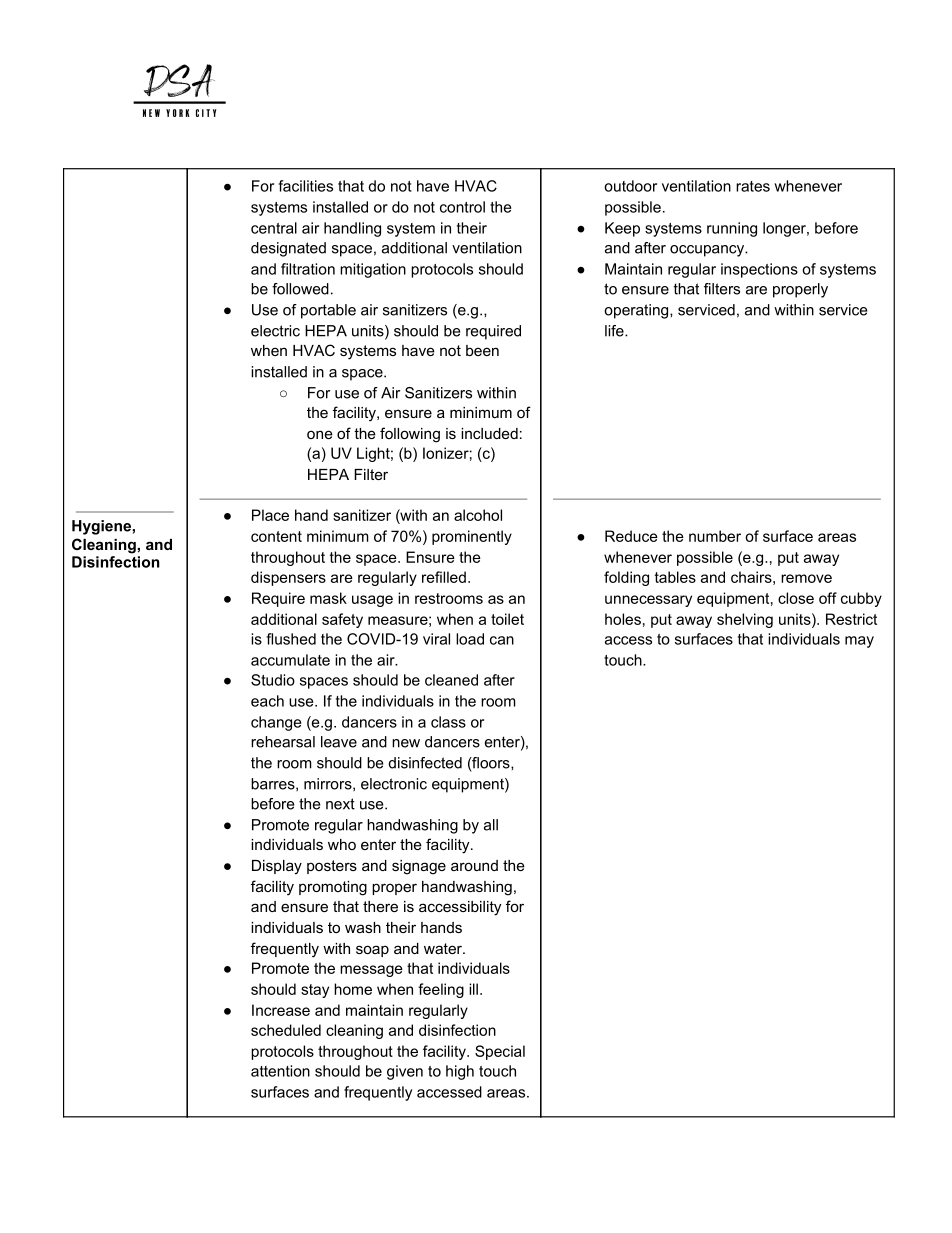  Describe the element at coordinates (753, 186) in the document. I see `rates` at that location.
